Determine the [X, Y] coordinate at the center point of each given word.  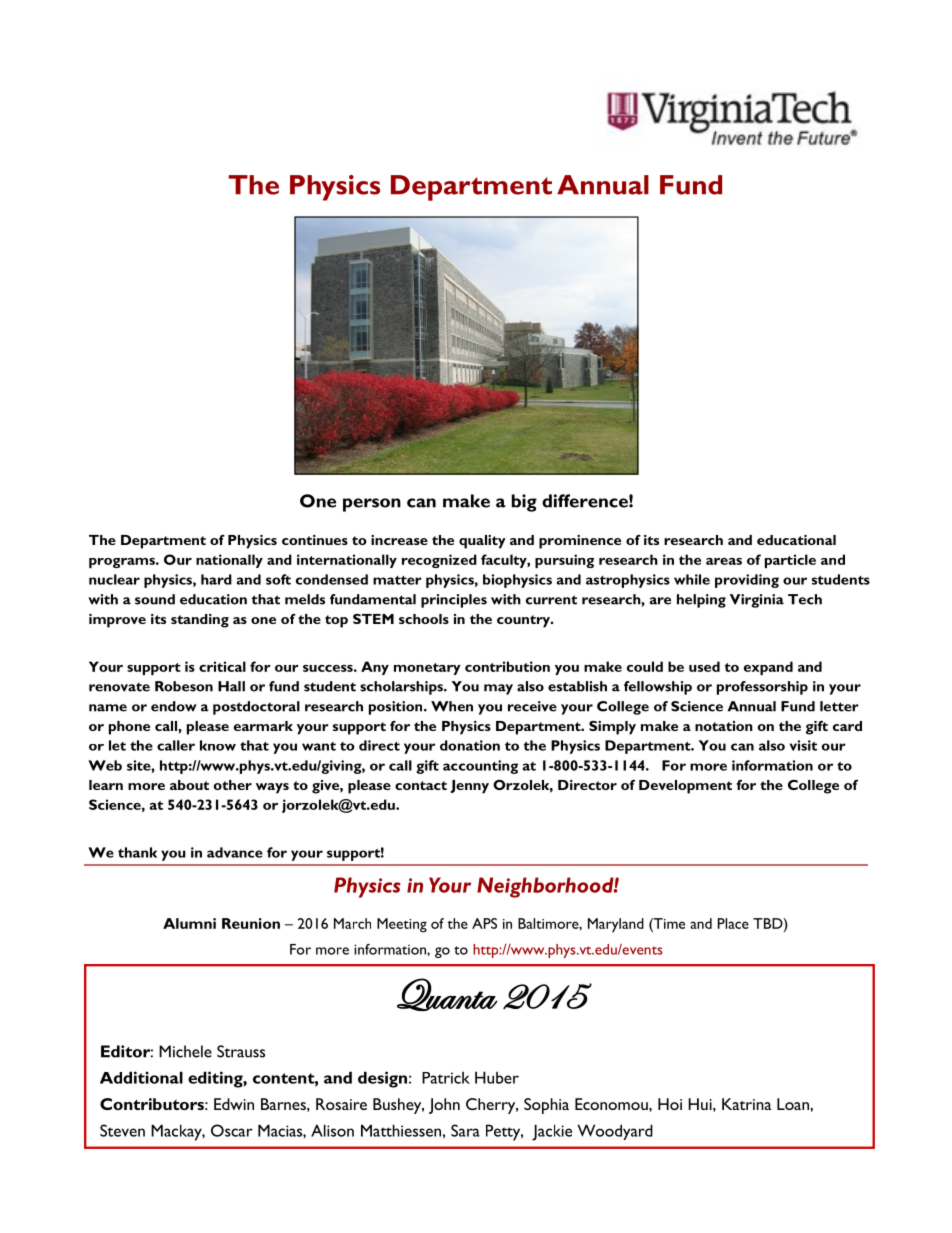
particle [790, 561]
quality [482, 542]
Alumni [189, 923]
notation [724, 726]
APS [484, 923]
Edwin [234, 1104]
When [452, 706]
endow [174, 706]
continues [315, 540]
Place [733, 923]
